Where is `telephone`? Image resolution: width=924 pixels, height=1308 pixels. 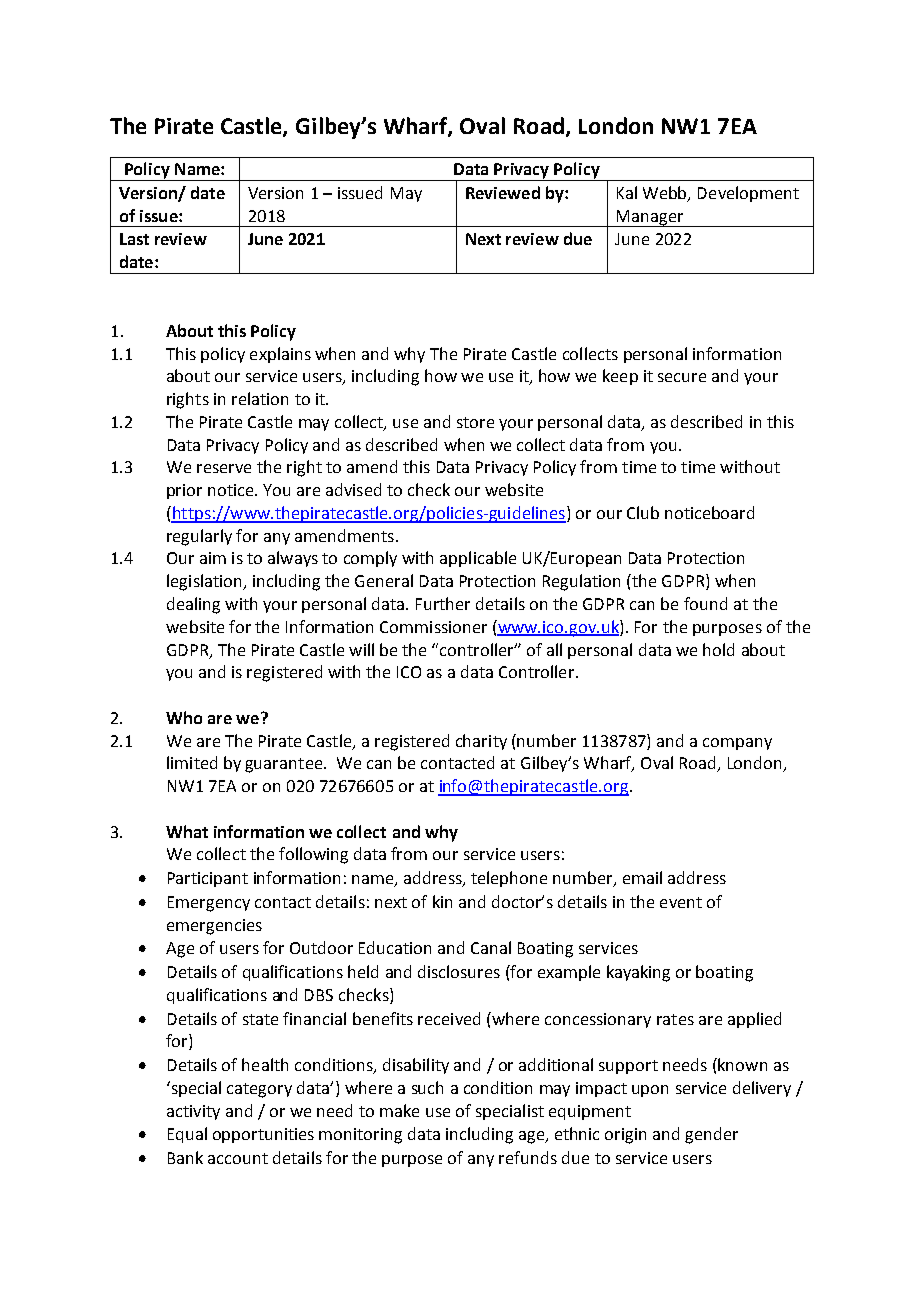 telephone is located at coordinates (509, 879).
